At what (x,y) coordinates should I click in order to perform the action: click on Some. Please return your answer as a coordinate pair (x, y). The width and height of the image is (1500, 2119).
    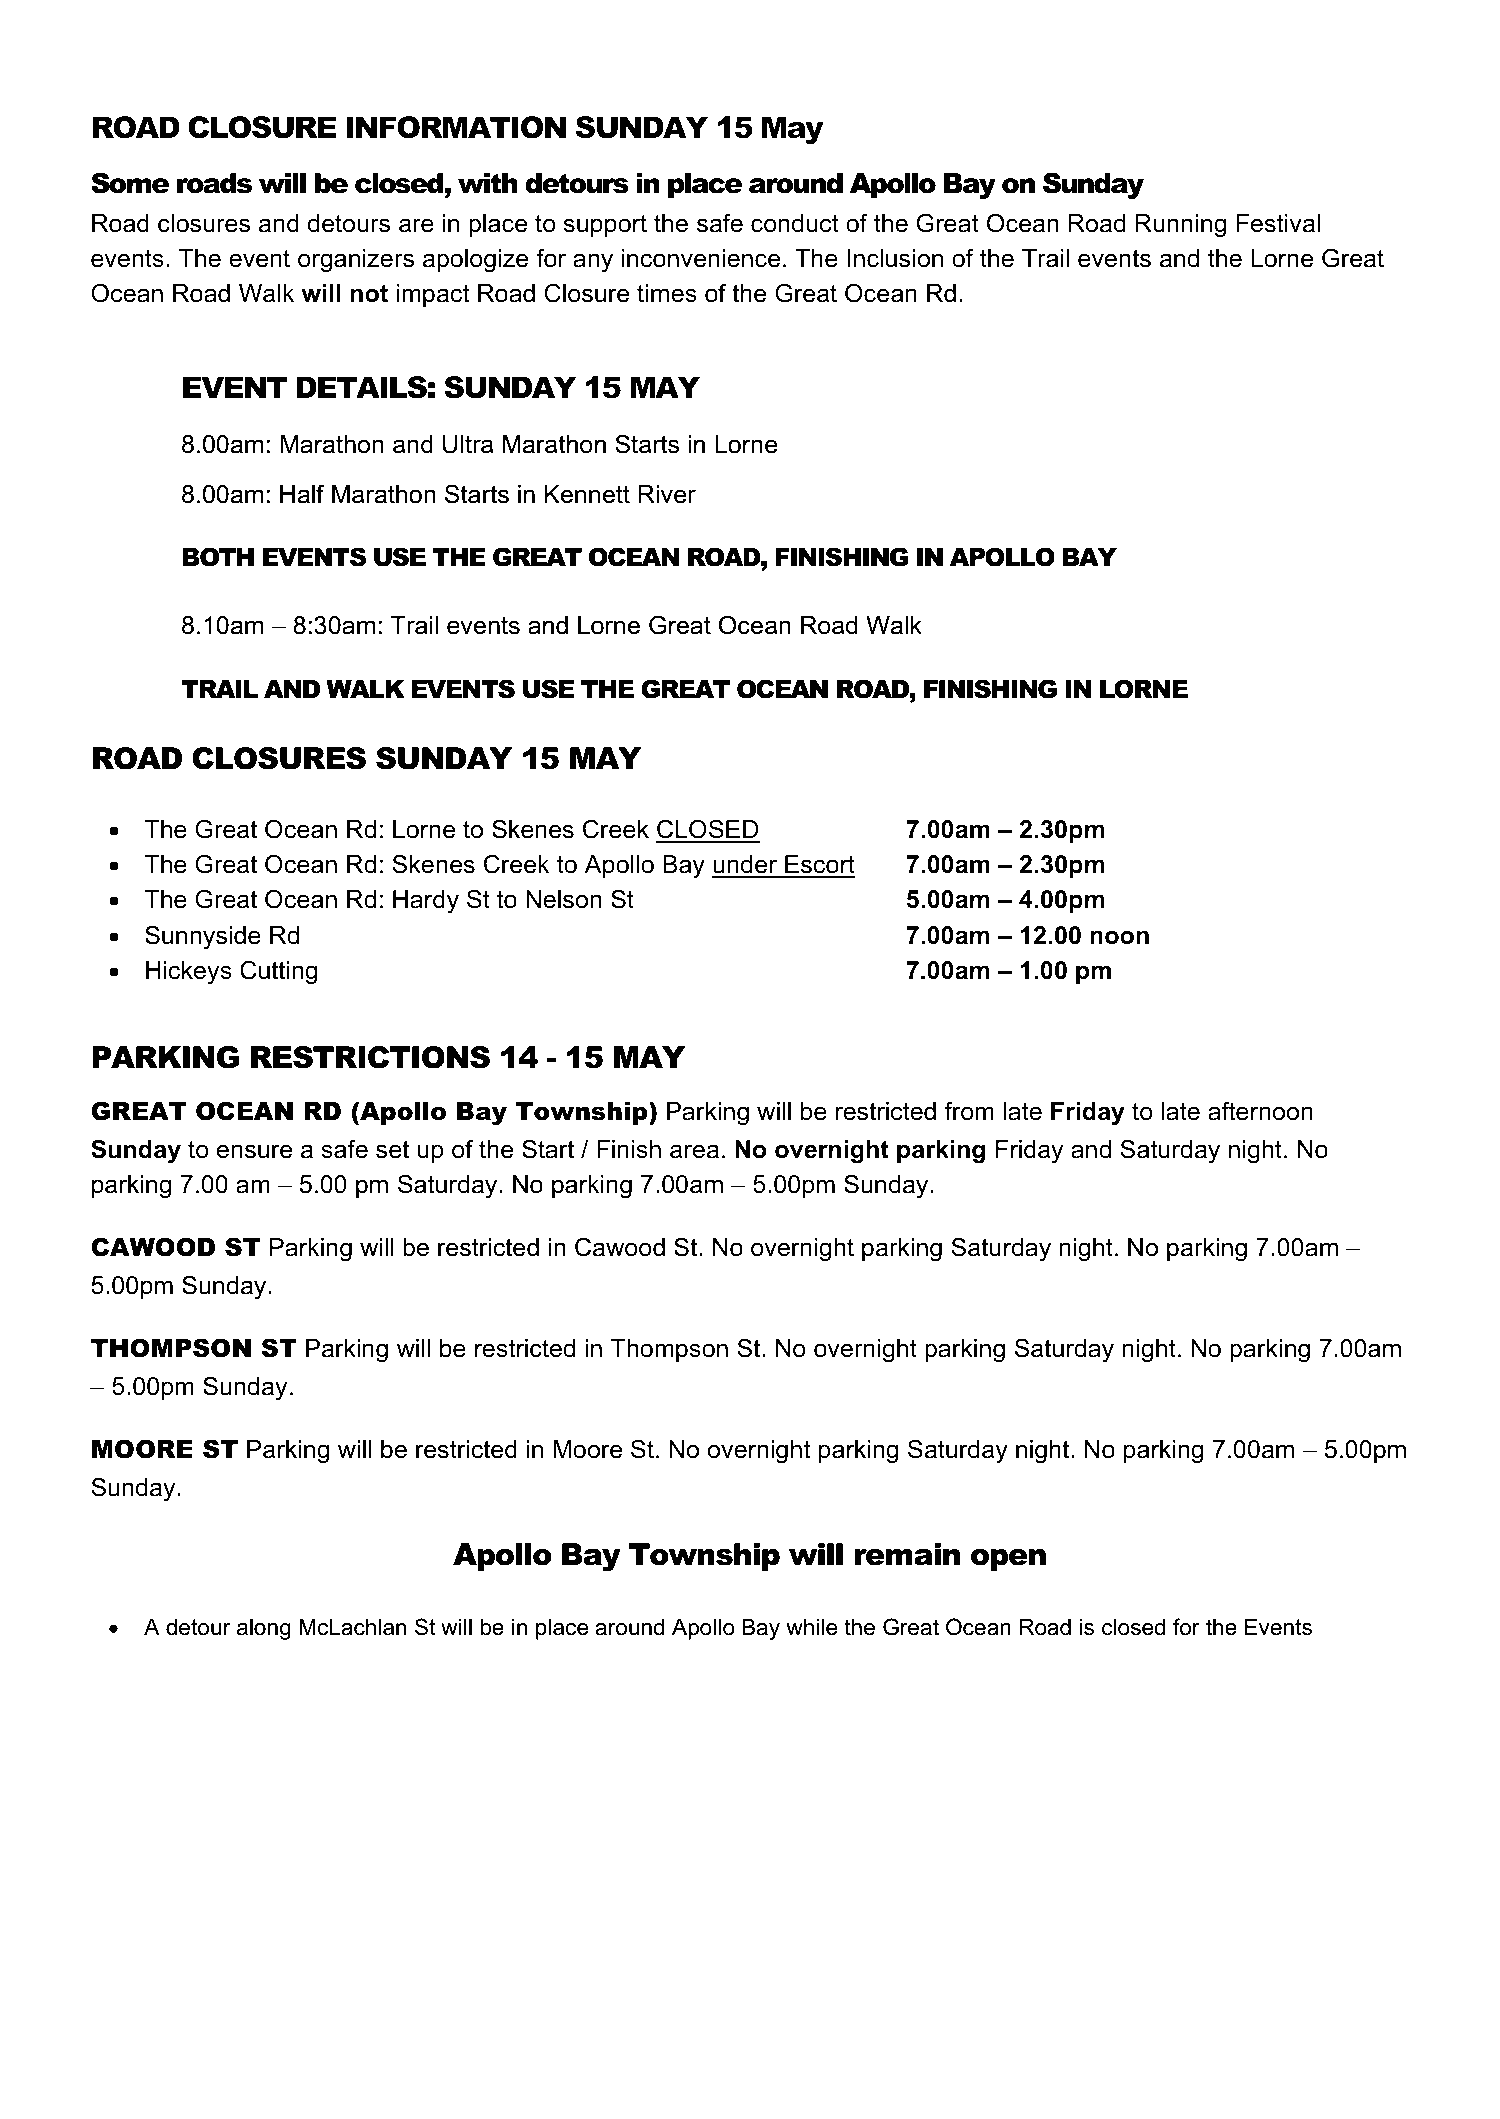
    Looking at the image, I should click on (130, 183).
